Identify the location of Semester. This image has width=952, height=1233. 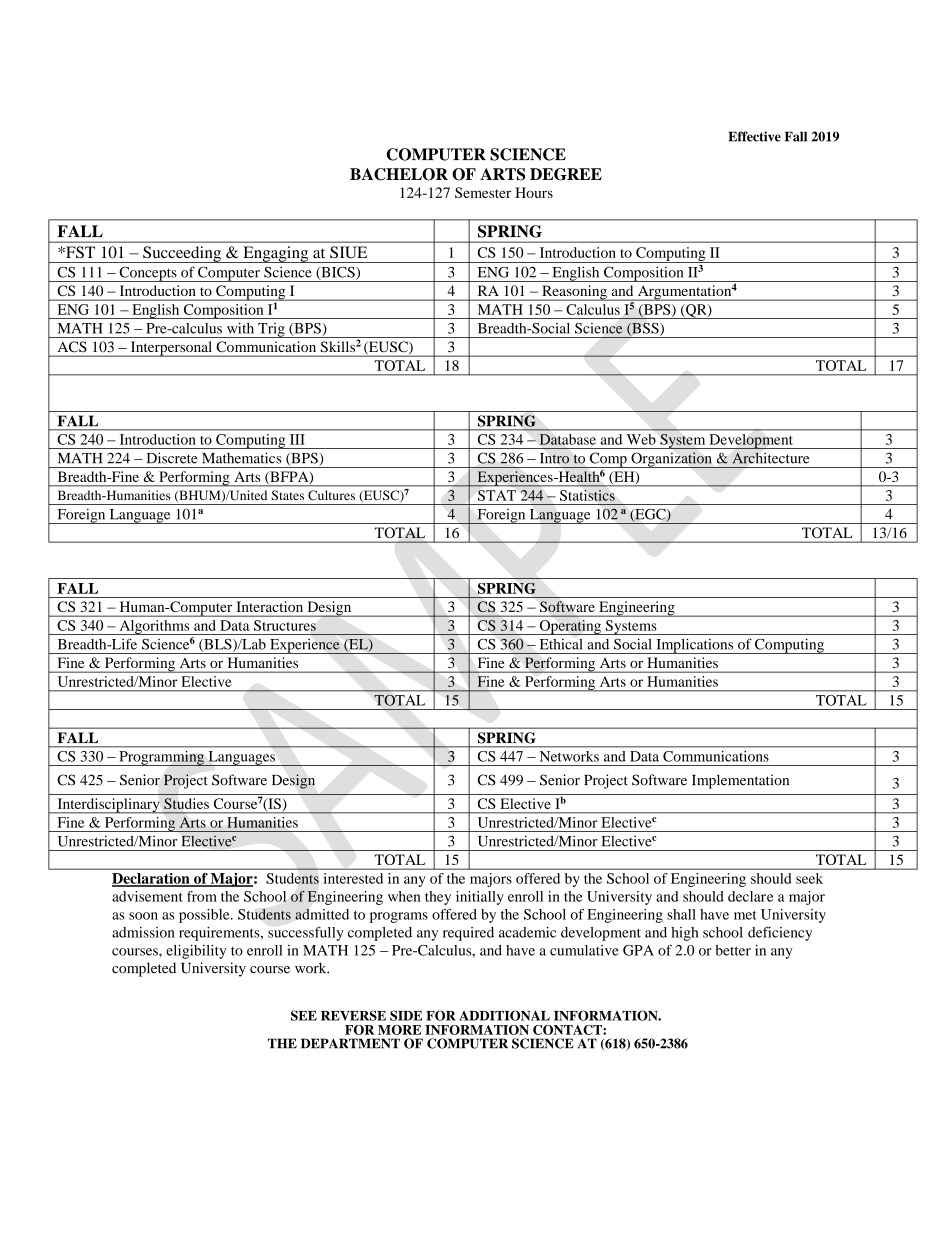
(483, 192).
